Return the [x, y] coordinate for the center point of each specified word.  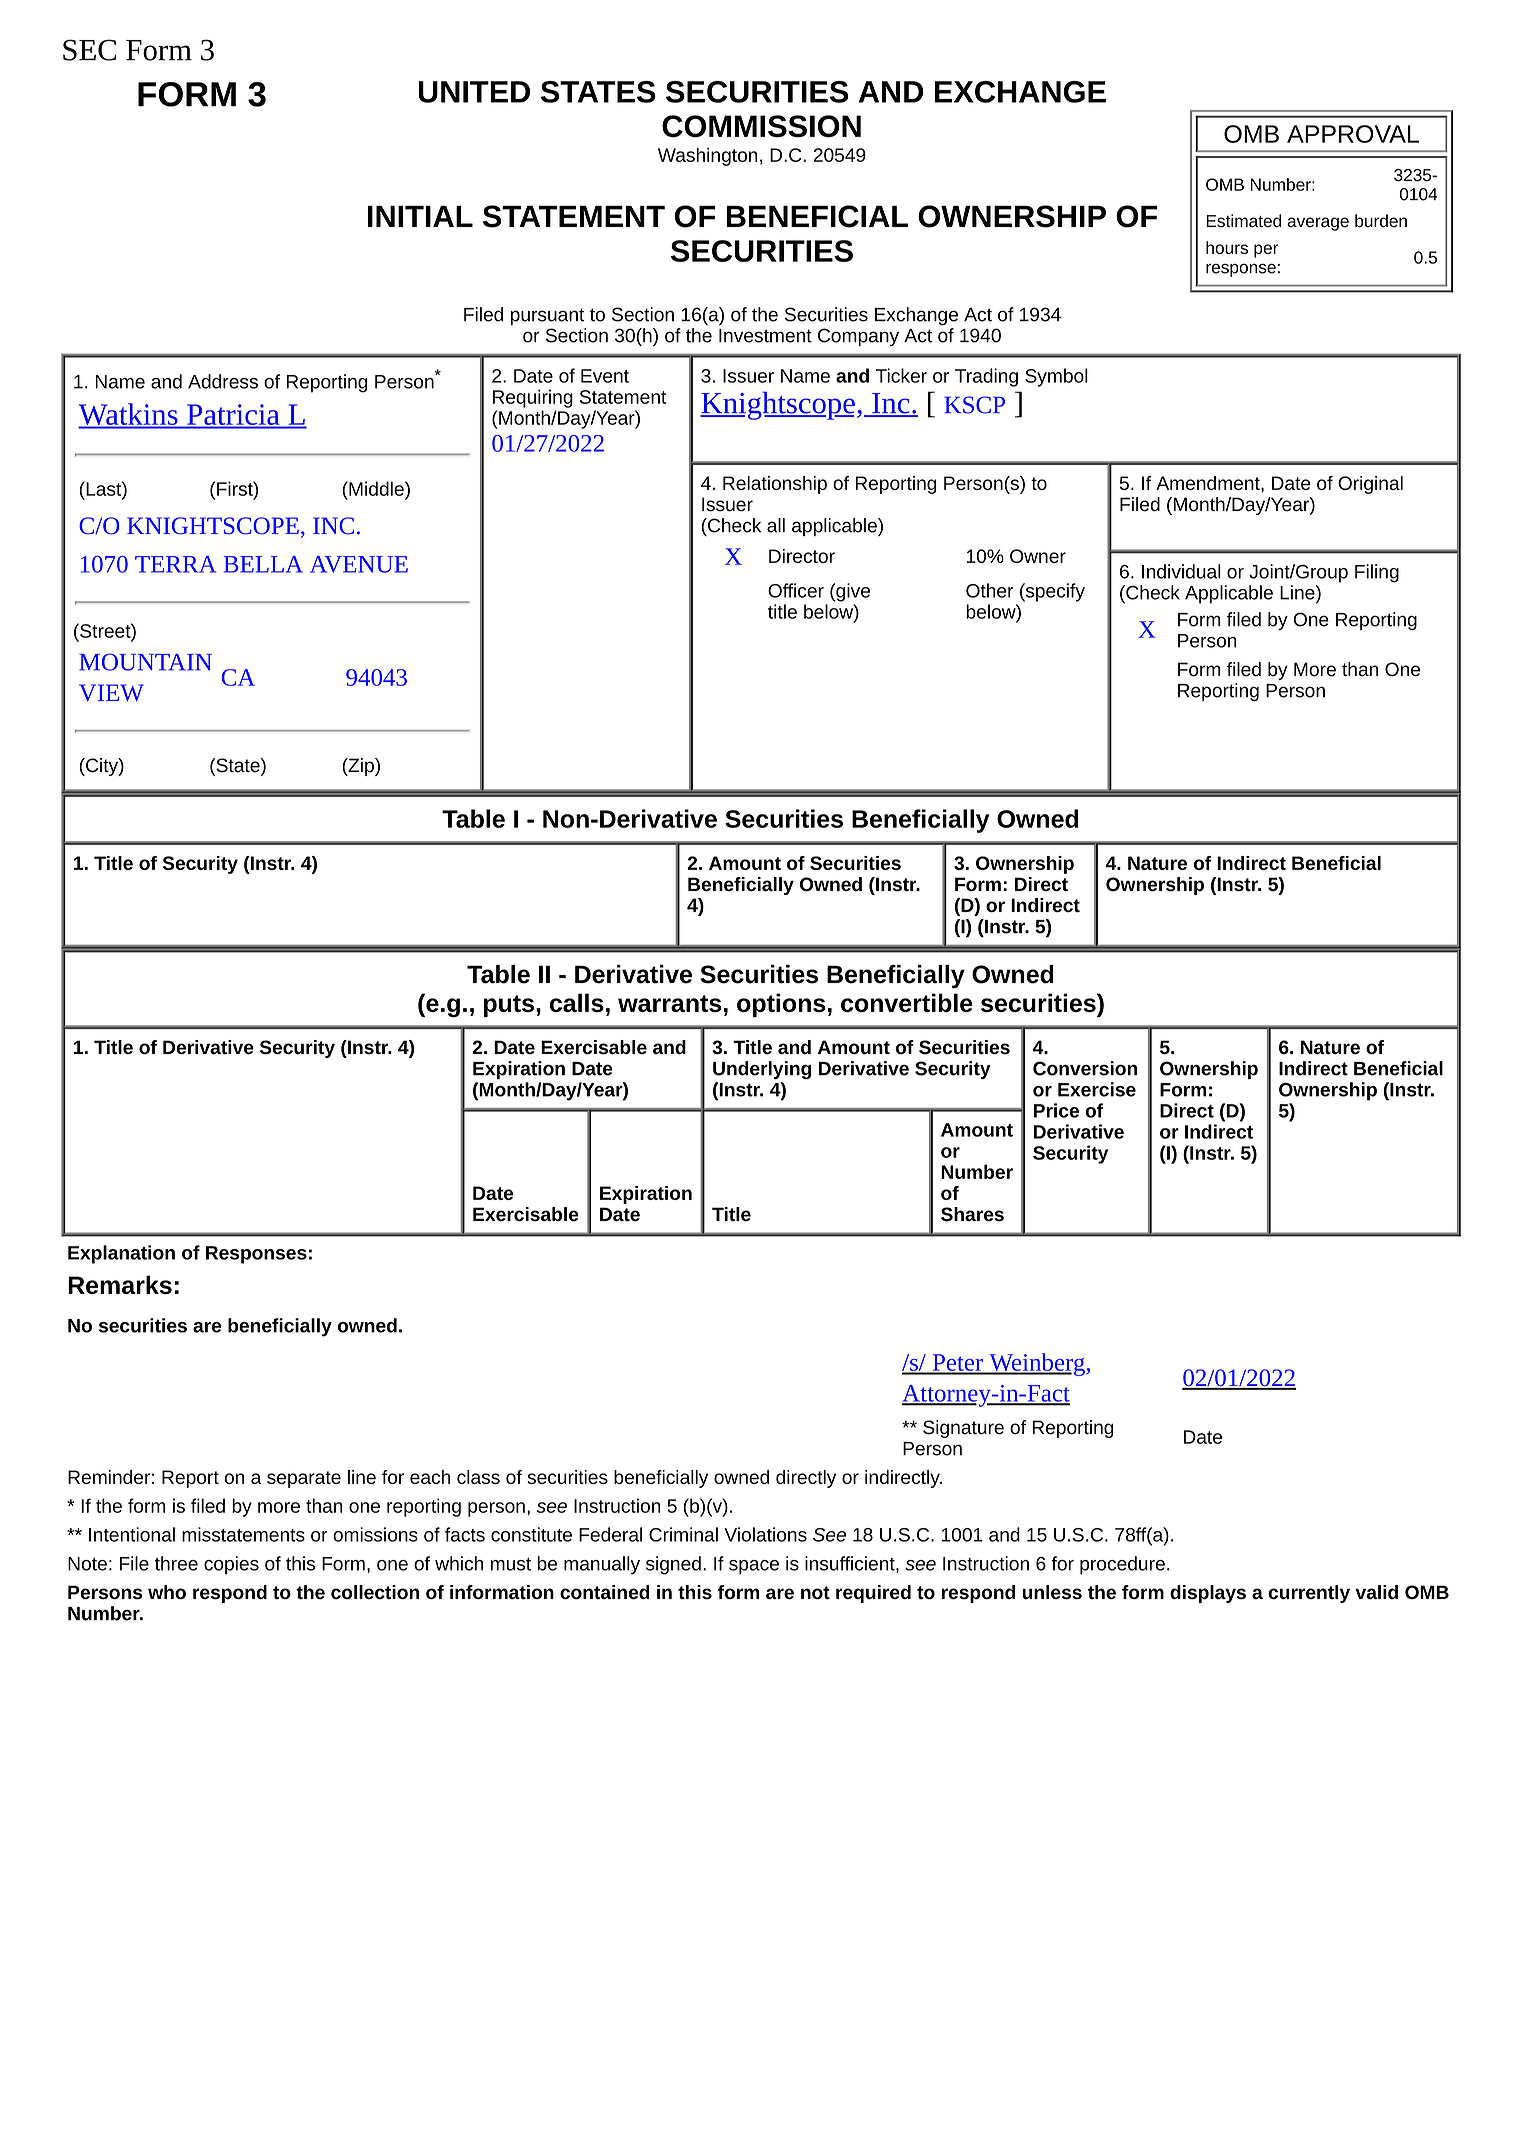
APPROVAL [1353, 134]
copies [231, 1565]
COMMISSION [761, 126]
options [781, 1005]
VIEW [111, 692]
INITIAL [420, 216]
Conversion [1085, 1068]
